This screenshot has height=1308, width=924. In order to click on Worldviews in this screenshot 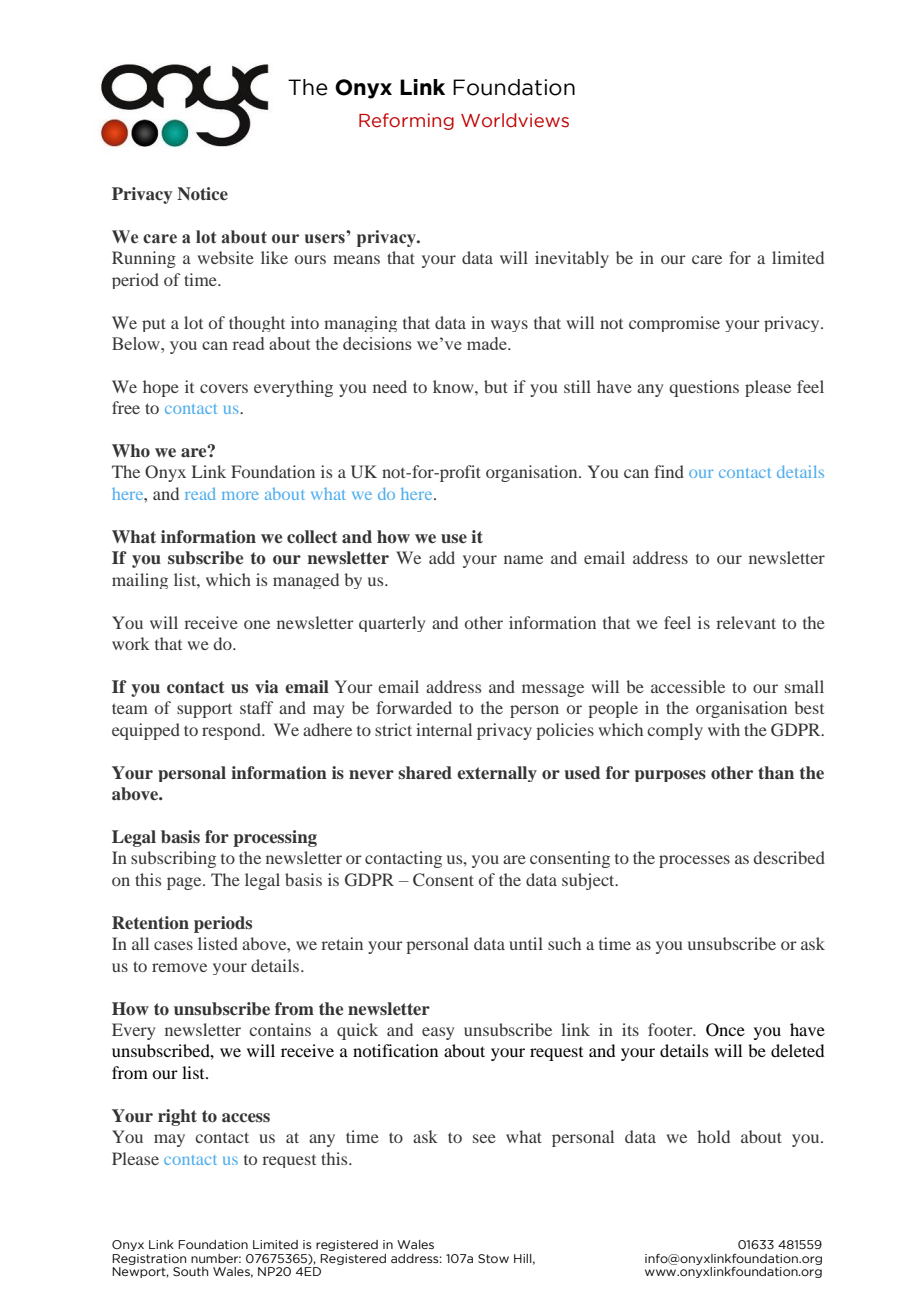, I will do `click(515, 120)`.
